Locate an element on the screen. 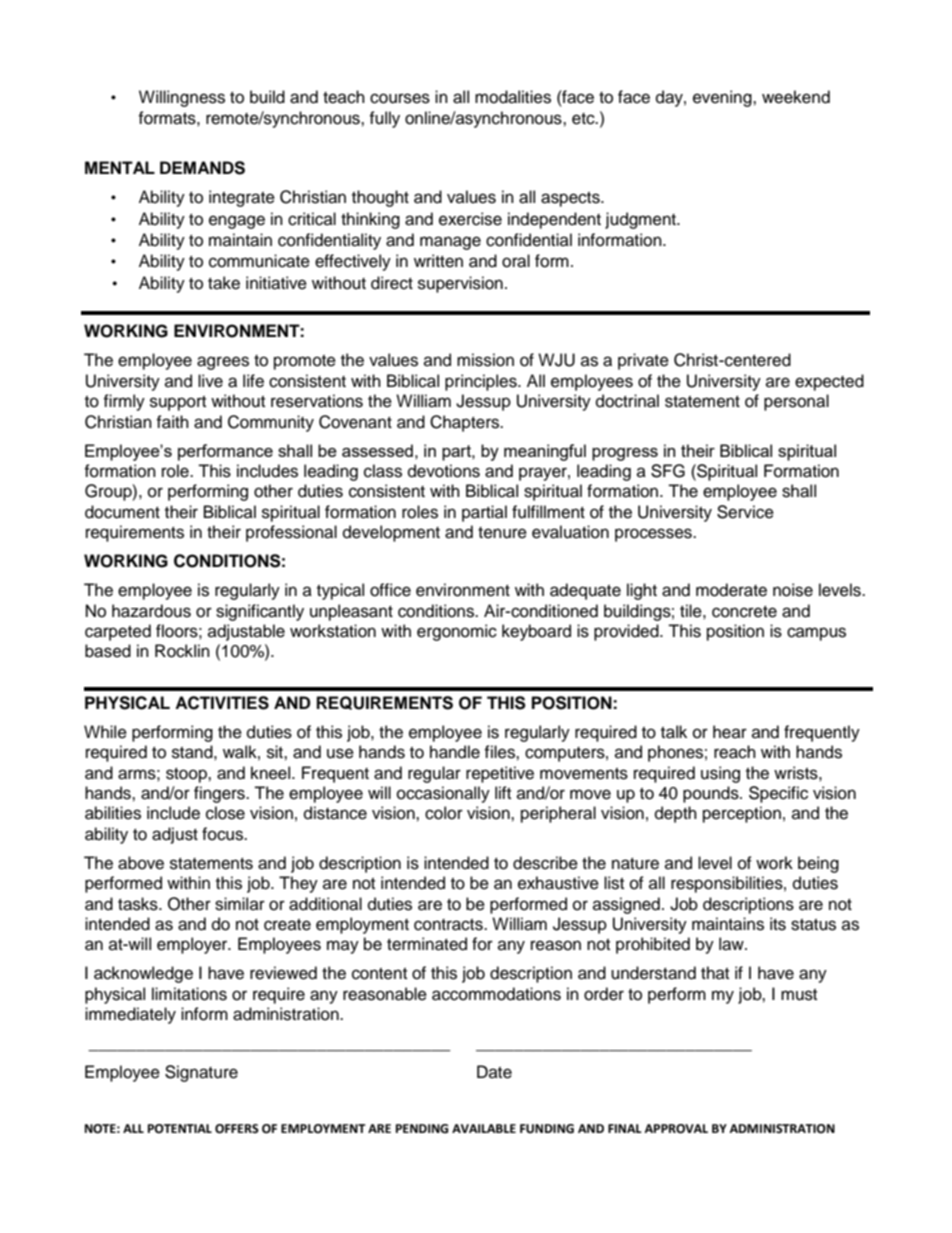 The height and width of the screenshot is (1233, 952). DEMANDS is located at coordinates (202, 168).
